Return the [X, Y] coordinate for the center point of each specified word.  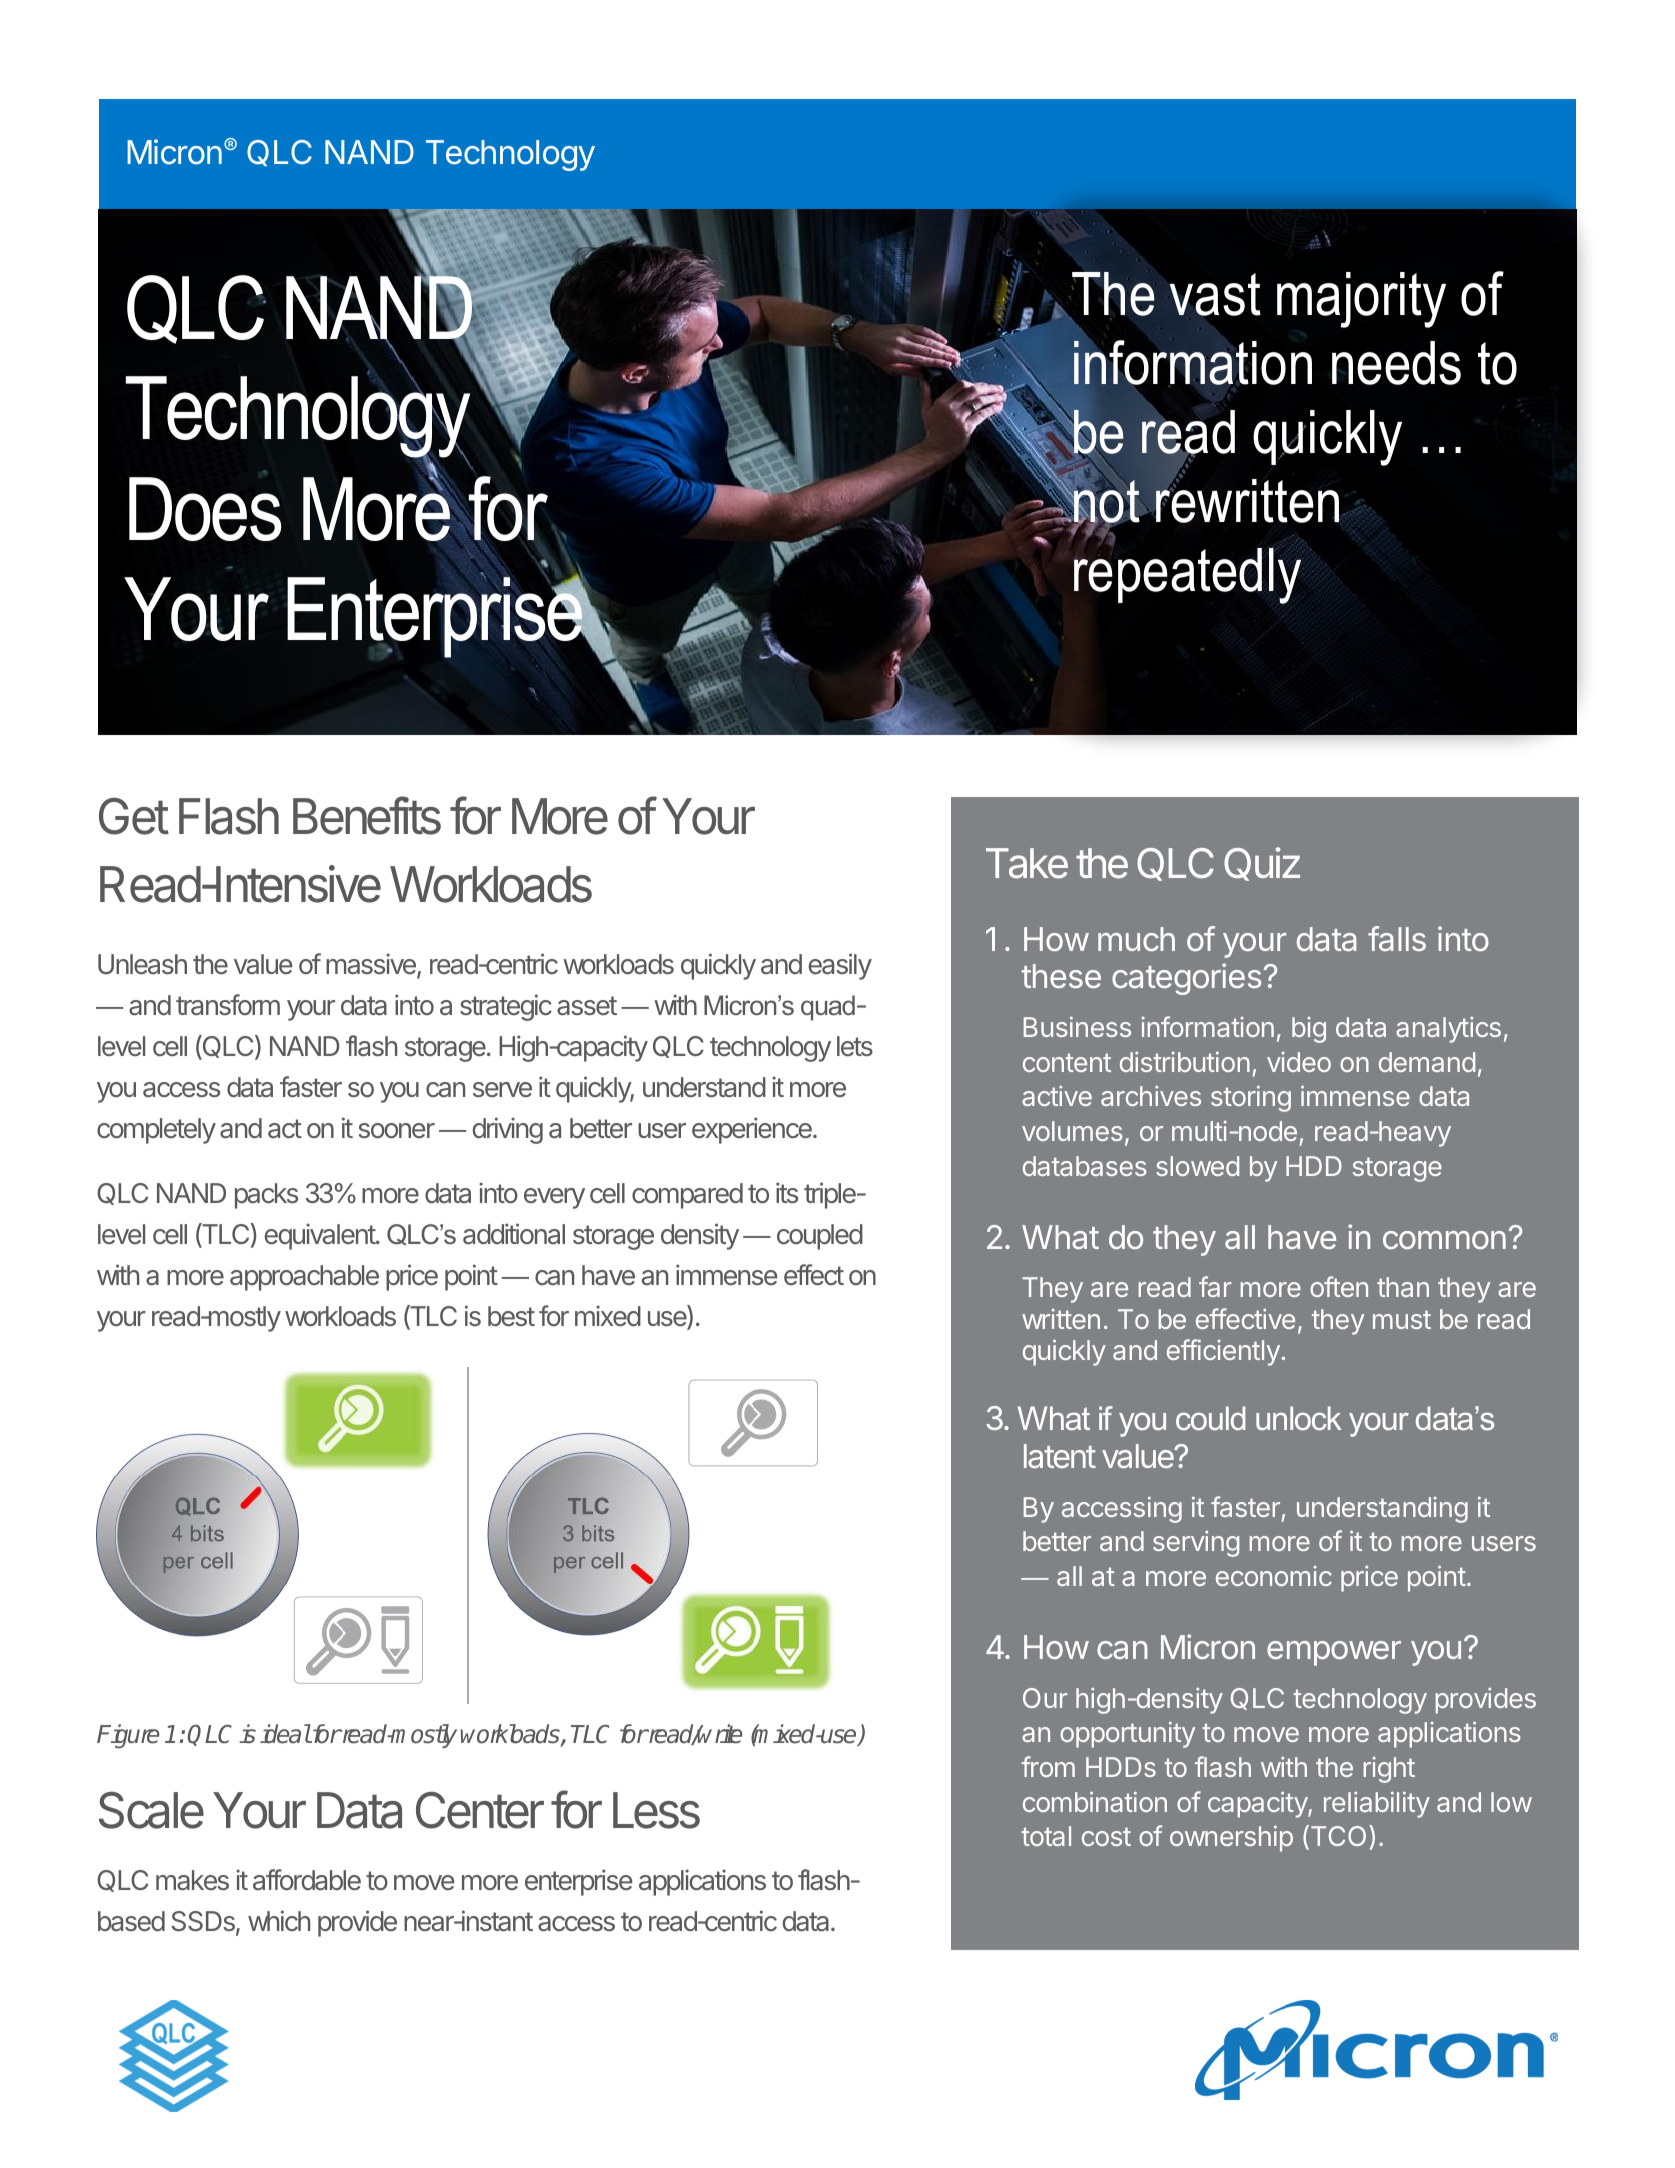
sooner [396, 1130]
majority [1361, 300]
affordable [307, 1880]
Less [656, 1810]
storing [1251, 1099]
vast [1215, 295]
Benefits [367, 815]
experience [753, 1130]
